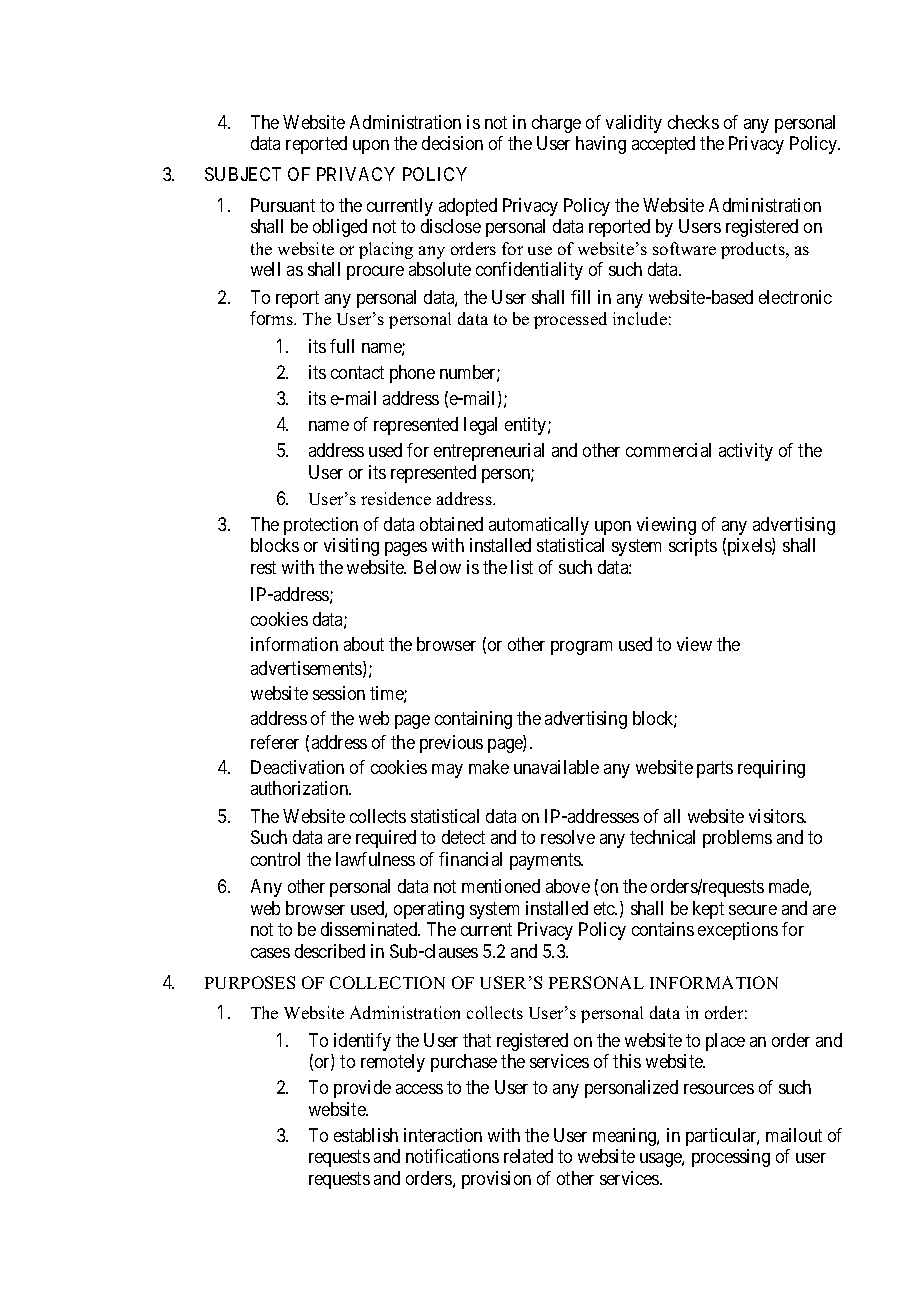 This image has width=924, height=1308. What do you see at coordinates (737, 839) in the image?
I see `problems` at bounding box center [737, 839].
